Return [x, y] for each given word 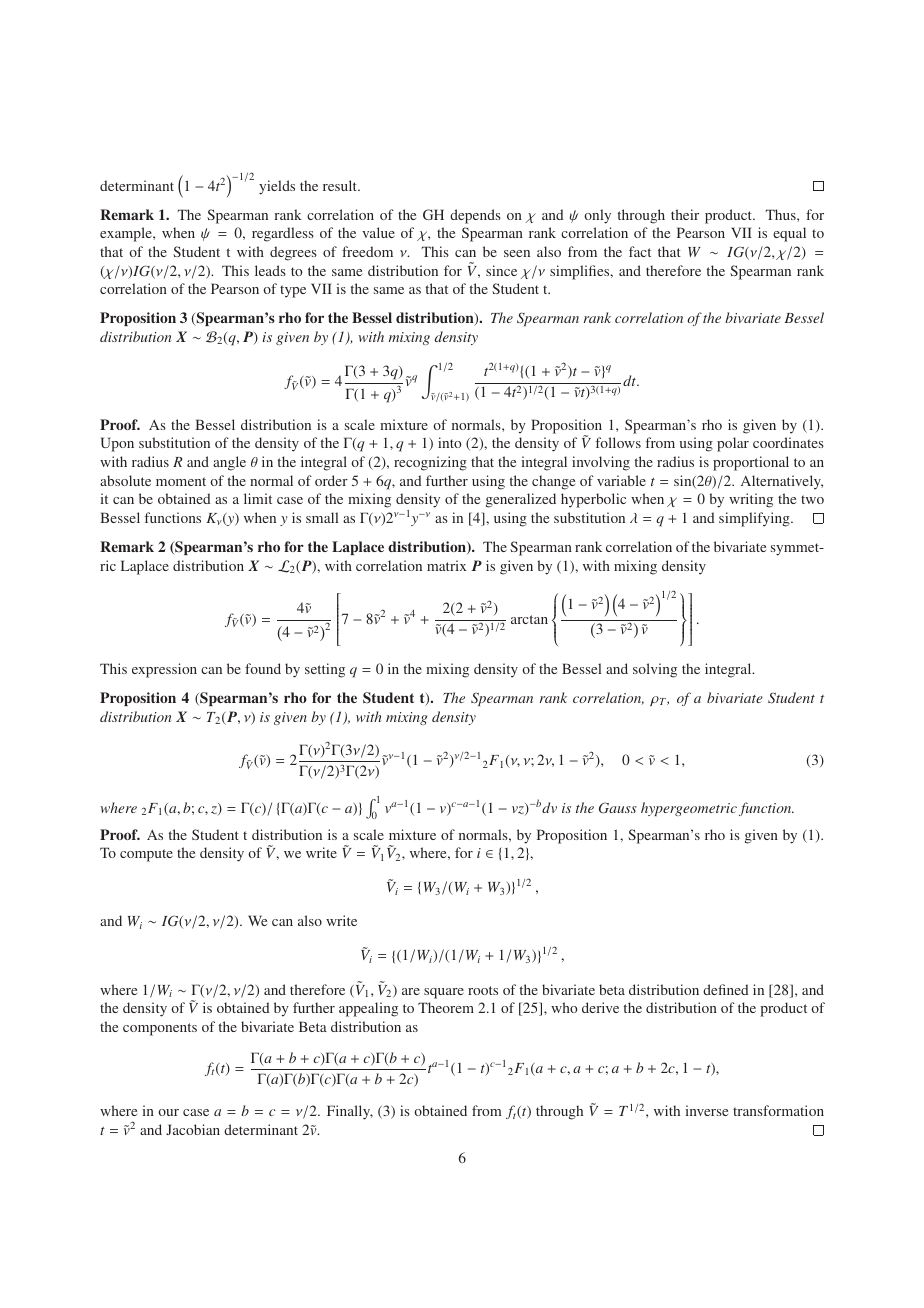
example [127, 234]
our [168, 1112]
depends [475, 216]
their [685, 214]
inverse [706, 1110]
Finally [350, 1112]
